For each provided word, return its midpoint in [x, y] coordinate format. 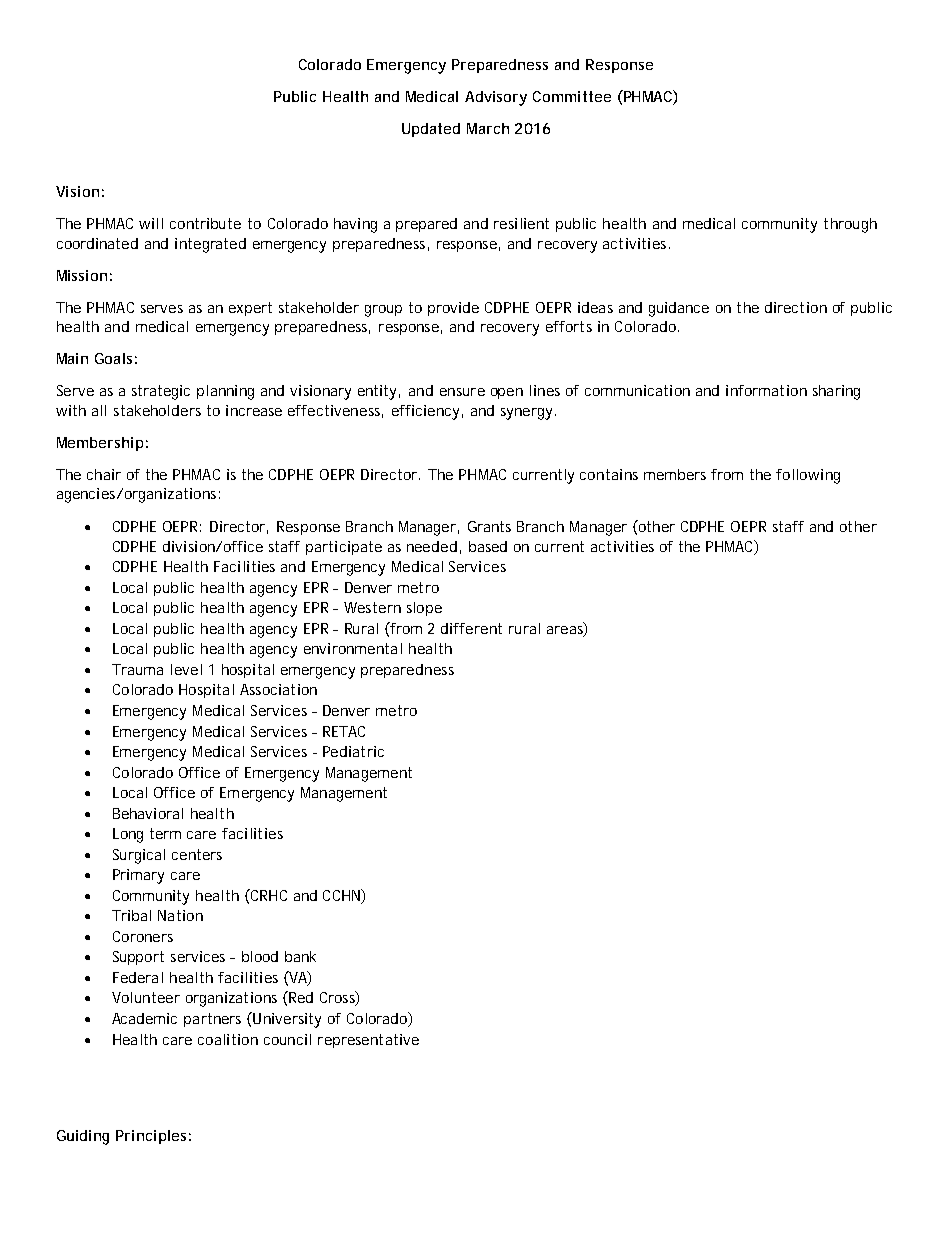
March [488, 128]
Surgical [139, 856]
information [766, 390]
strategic [161, 392]
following [808, 476]
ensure [462, 392]
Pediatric [353, 751]
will [151, 223]
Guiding [83, 1137]
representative [368, 1041]
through [850, 225]
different [471, 628]
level [186, 669]
